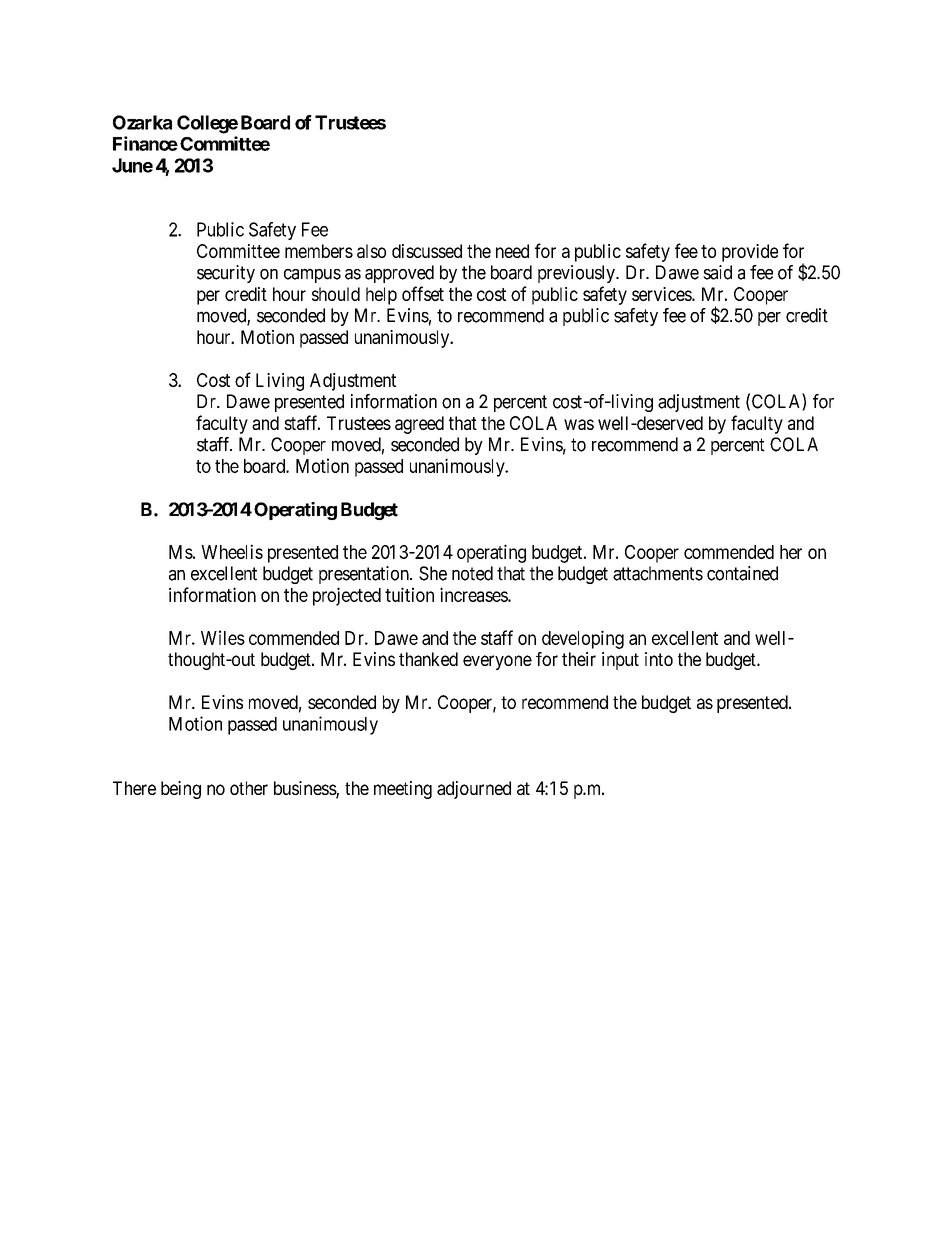  Describe the element at coordinates (181, 790) in the screenshot. I see `being` at that location.
